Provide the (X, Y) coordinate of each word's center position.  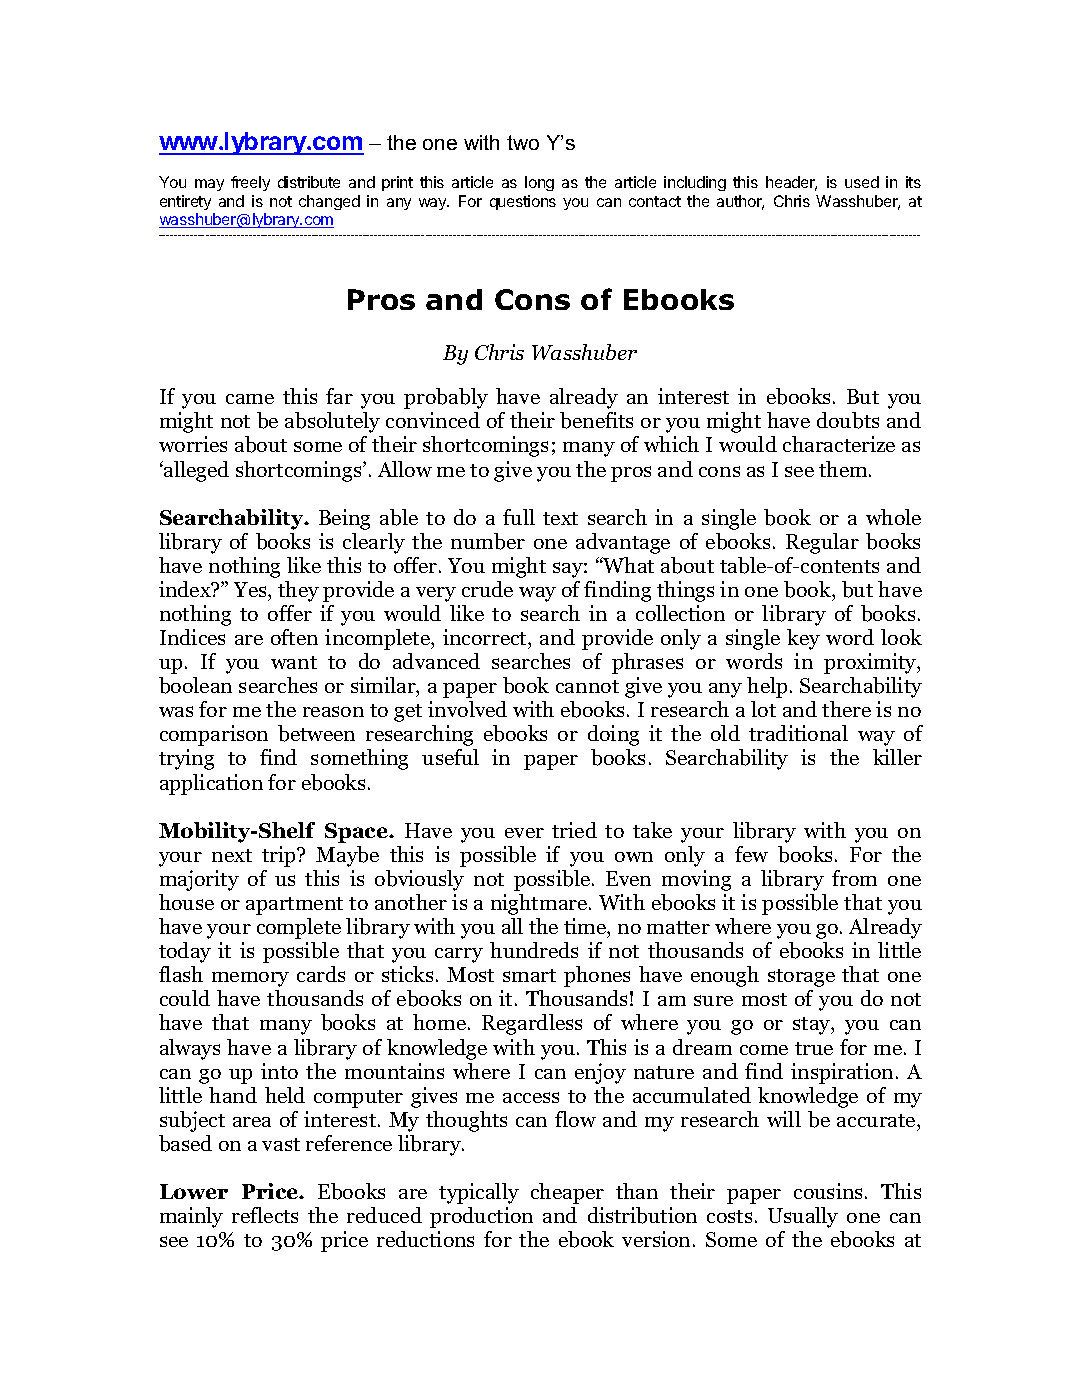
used (862, 182)
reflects (265, 1215)
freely (250, 183)
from (854, 878)
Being (344, 519)
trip (280, 856)
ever (524, 833)
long (539, 183)
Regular (822, 543)
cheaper (567, 1193)
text (560, 518)
